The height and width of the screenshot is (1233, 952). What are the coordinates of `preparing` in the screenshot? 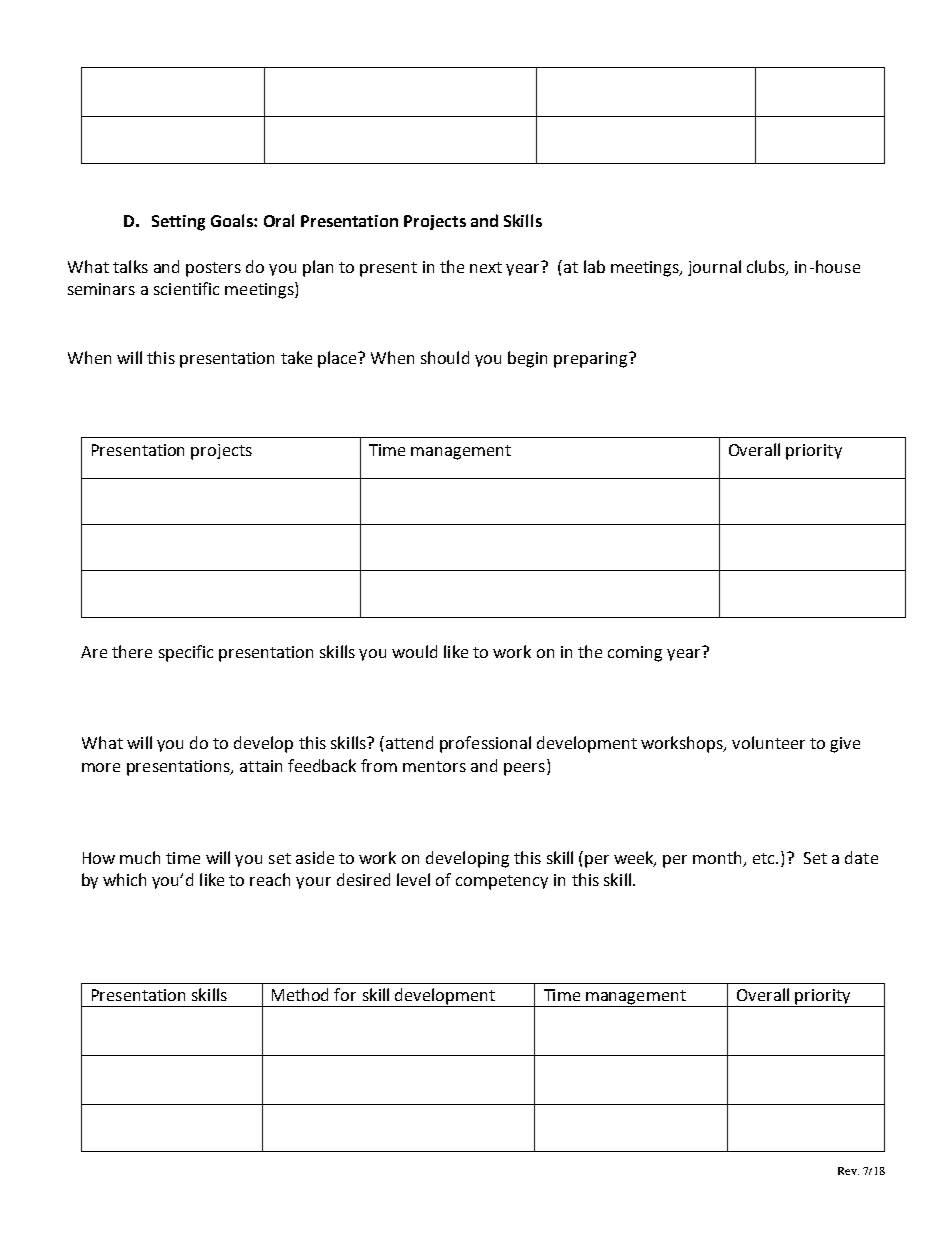 It's located at (592, 360).
